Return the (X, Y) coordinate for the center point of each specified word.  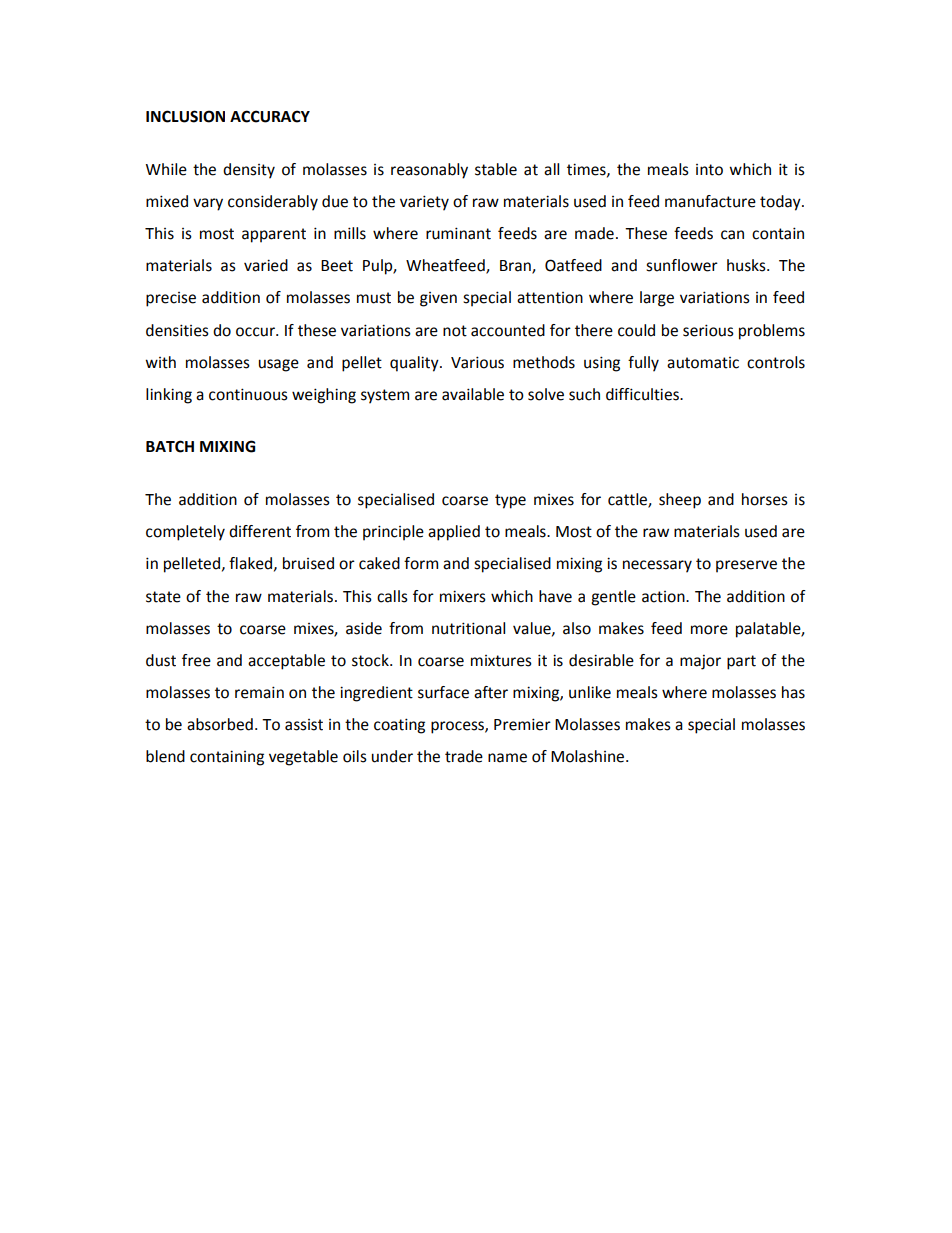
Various (477, 362)
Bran (516, 267)
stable (496, 169)
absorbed (220, 724)
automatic (703, 363)
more (709, 630)
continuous (248, 394)
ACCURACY (270, 116)
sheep (680, 501)
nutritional (468, 628)
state (163, 597)
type (510, 501)
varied (266, 265)
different (260, 531)
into (709, 170)
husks (747, 265)
